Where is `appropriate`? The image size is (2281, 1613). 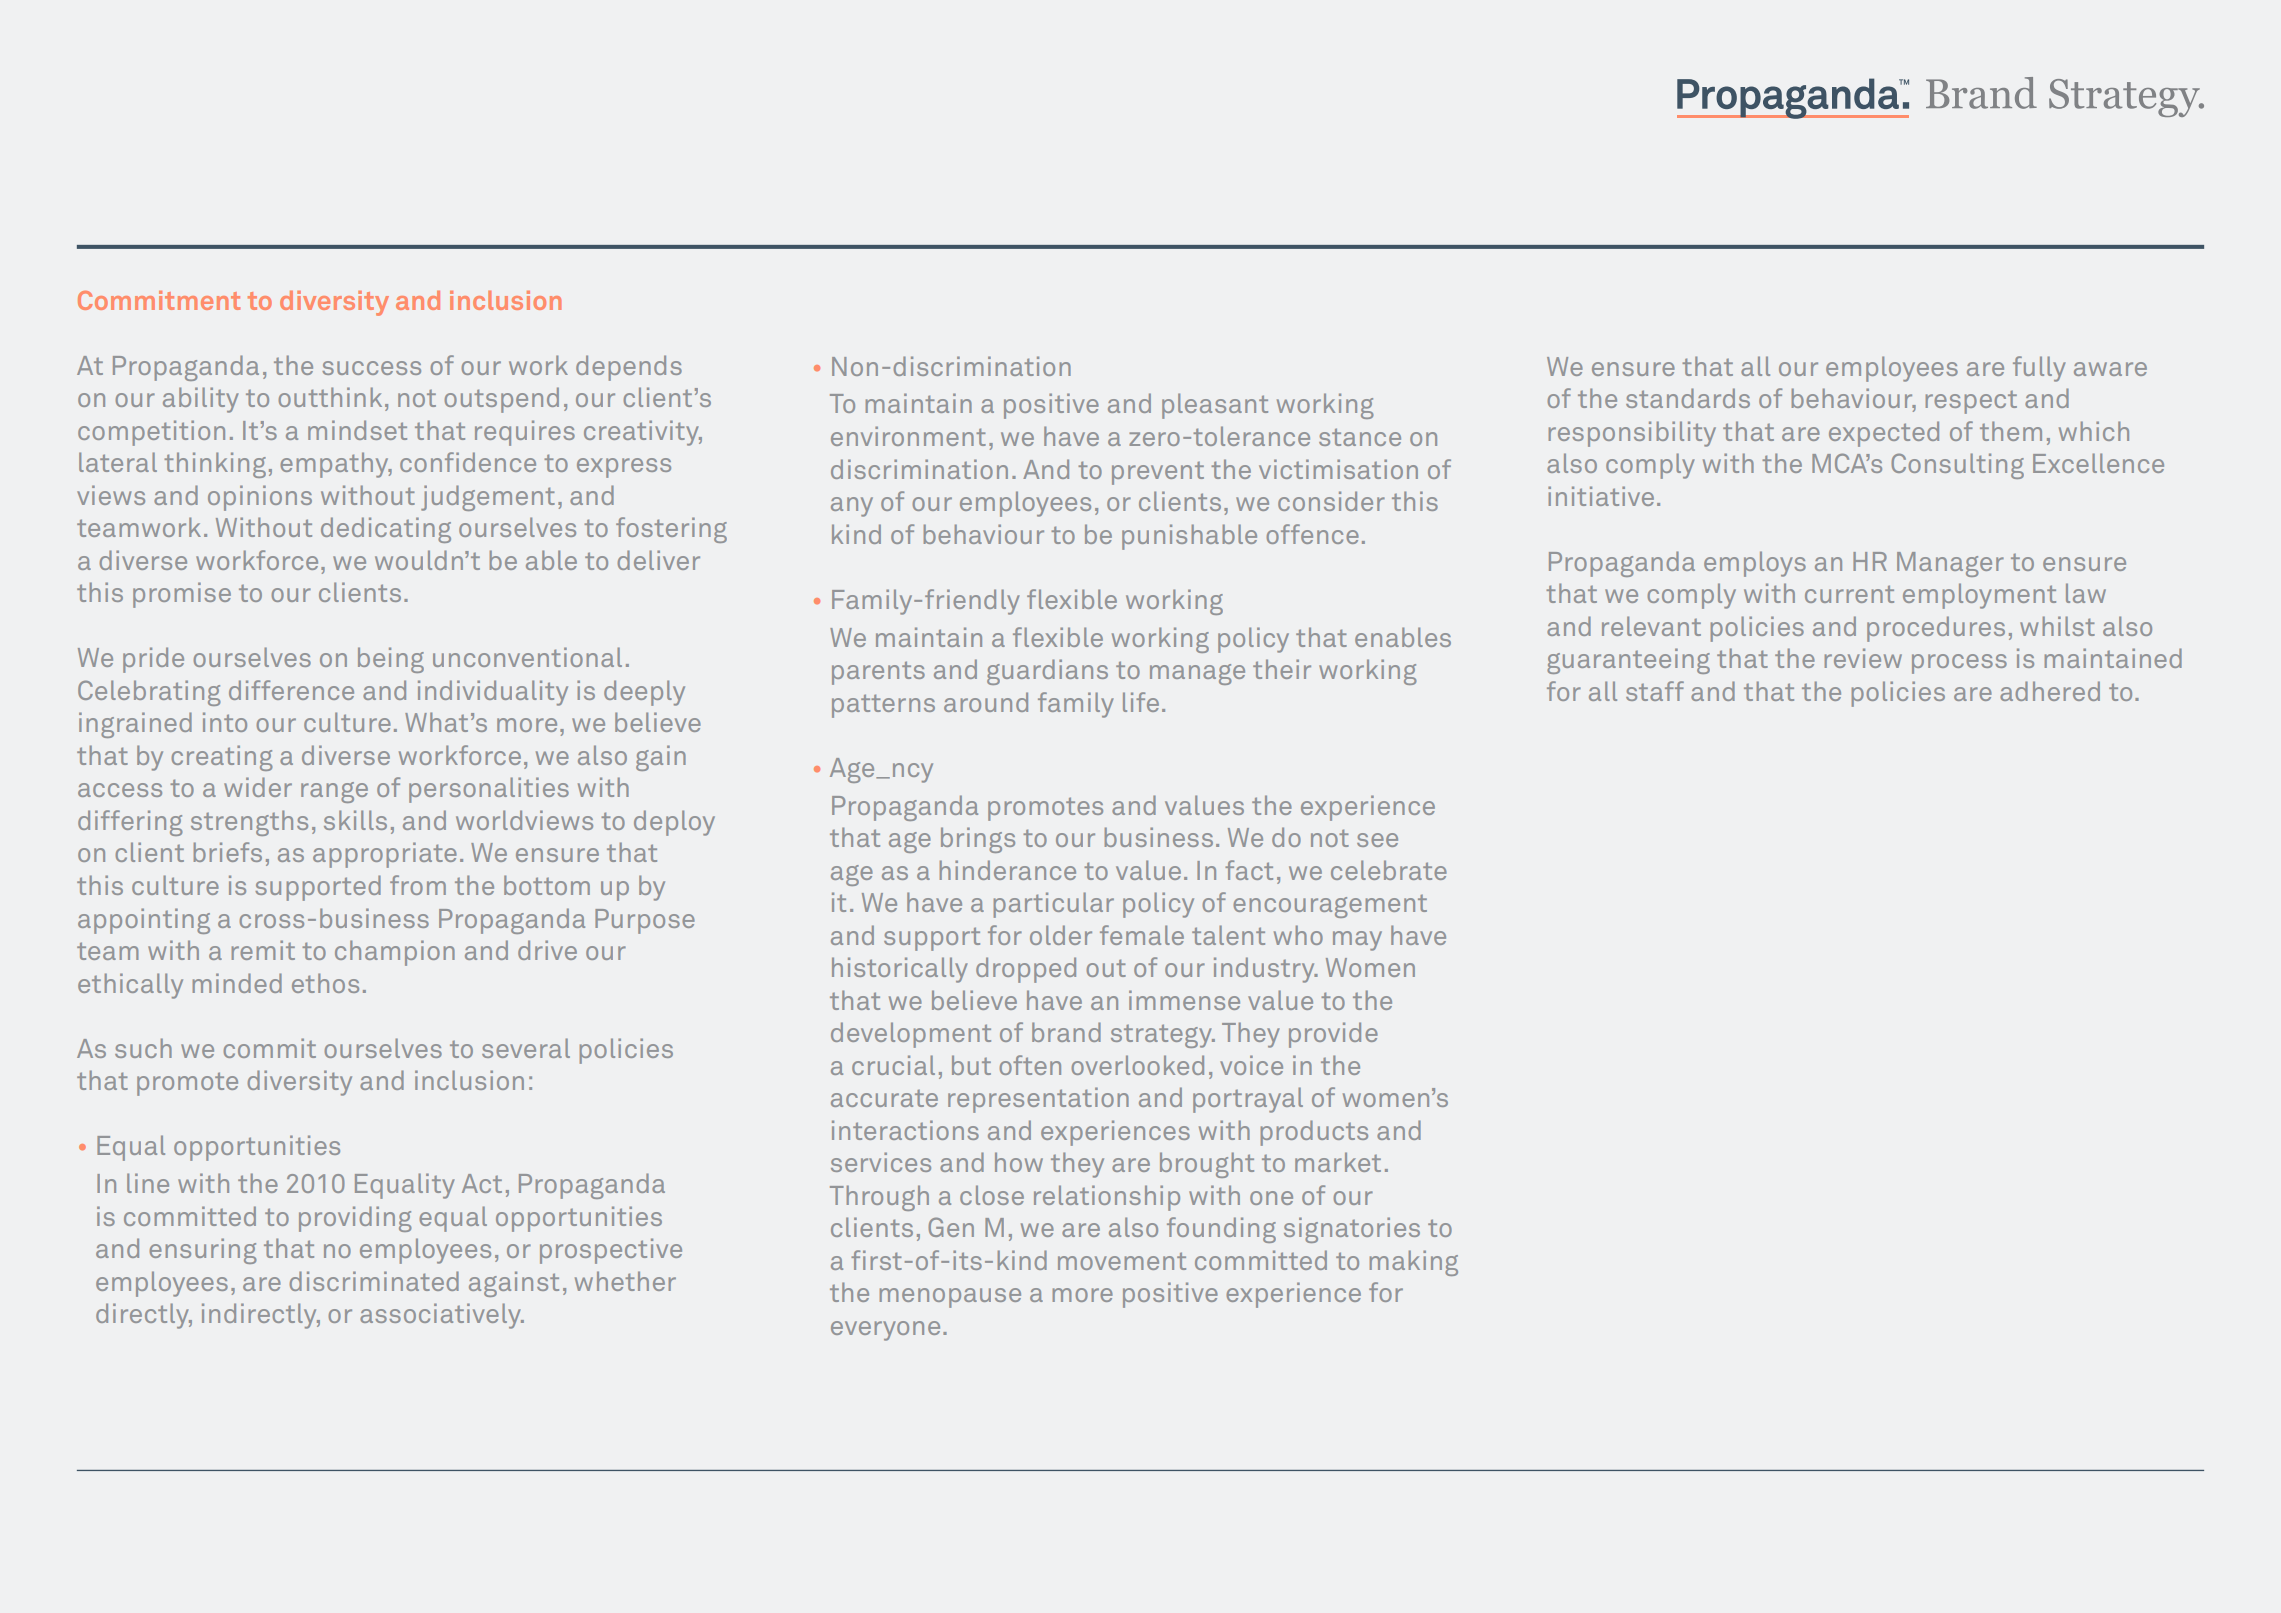 appropriate is located at coordinates (385, 855).
